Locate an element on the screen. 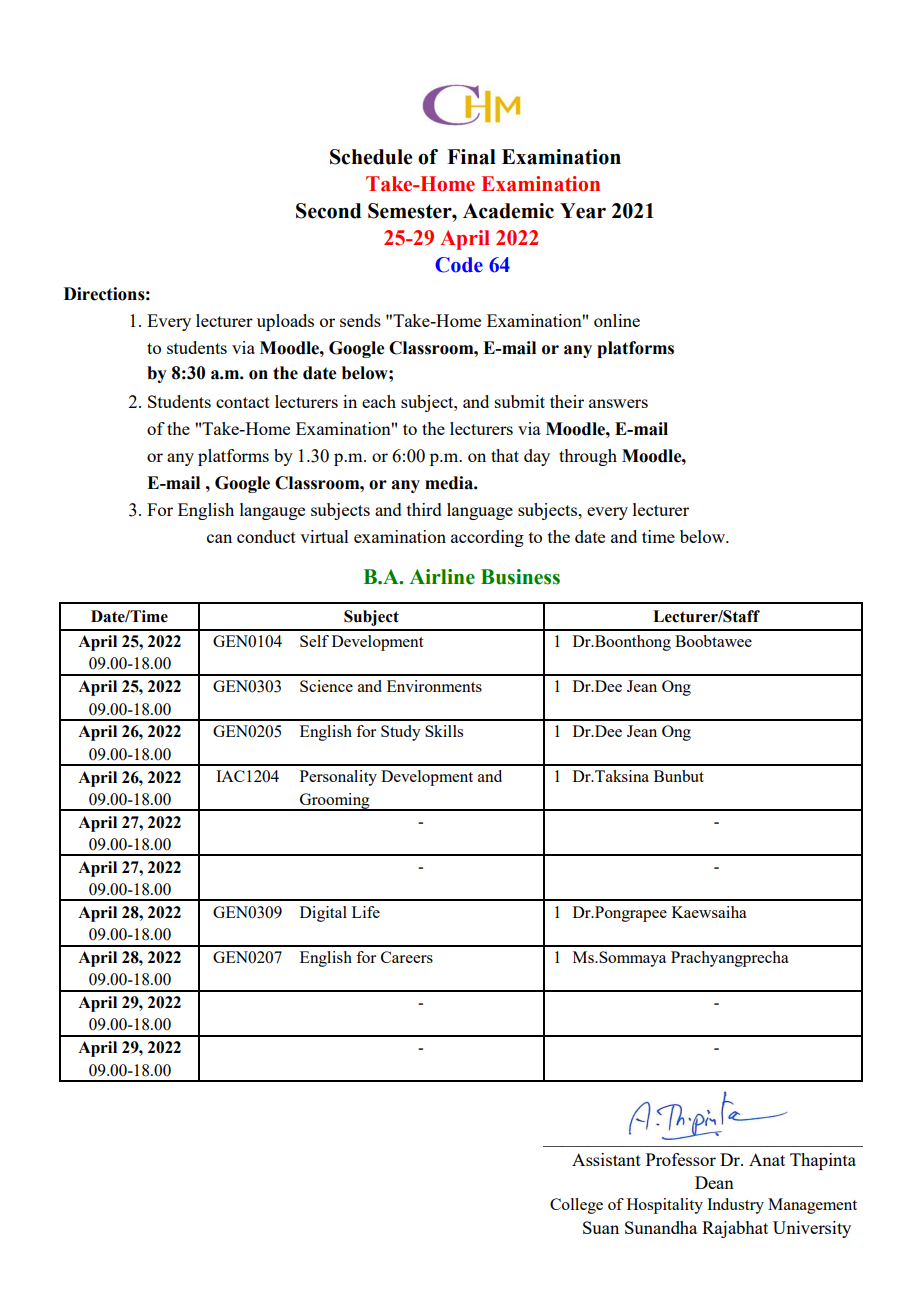 This screenshot has height=1308, width=924. Second is located at coordinates (328, 211).
